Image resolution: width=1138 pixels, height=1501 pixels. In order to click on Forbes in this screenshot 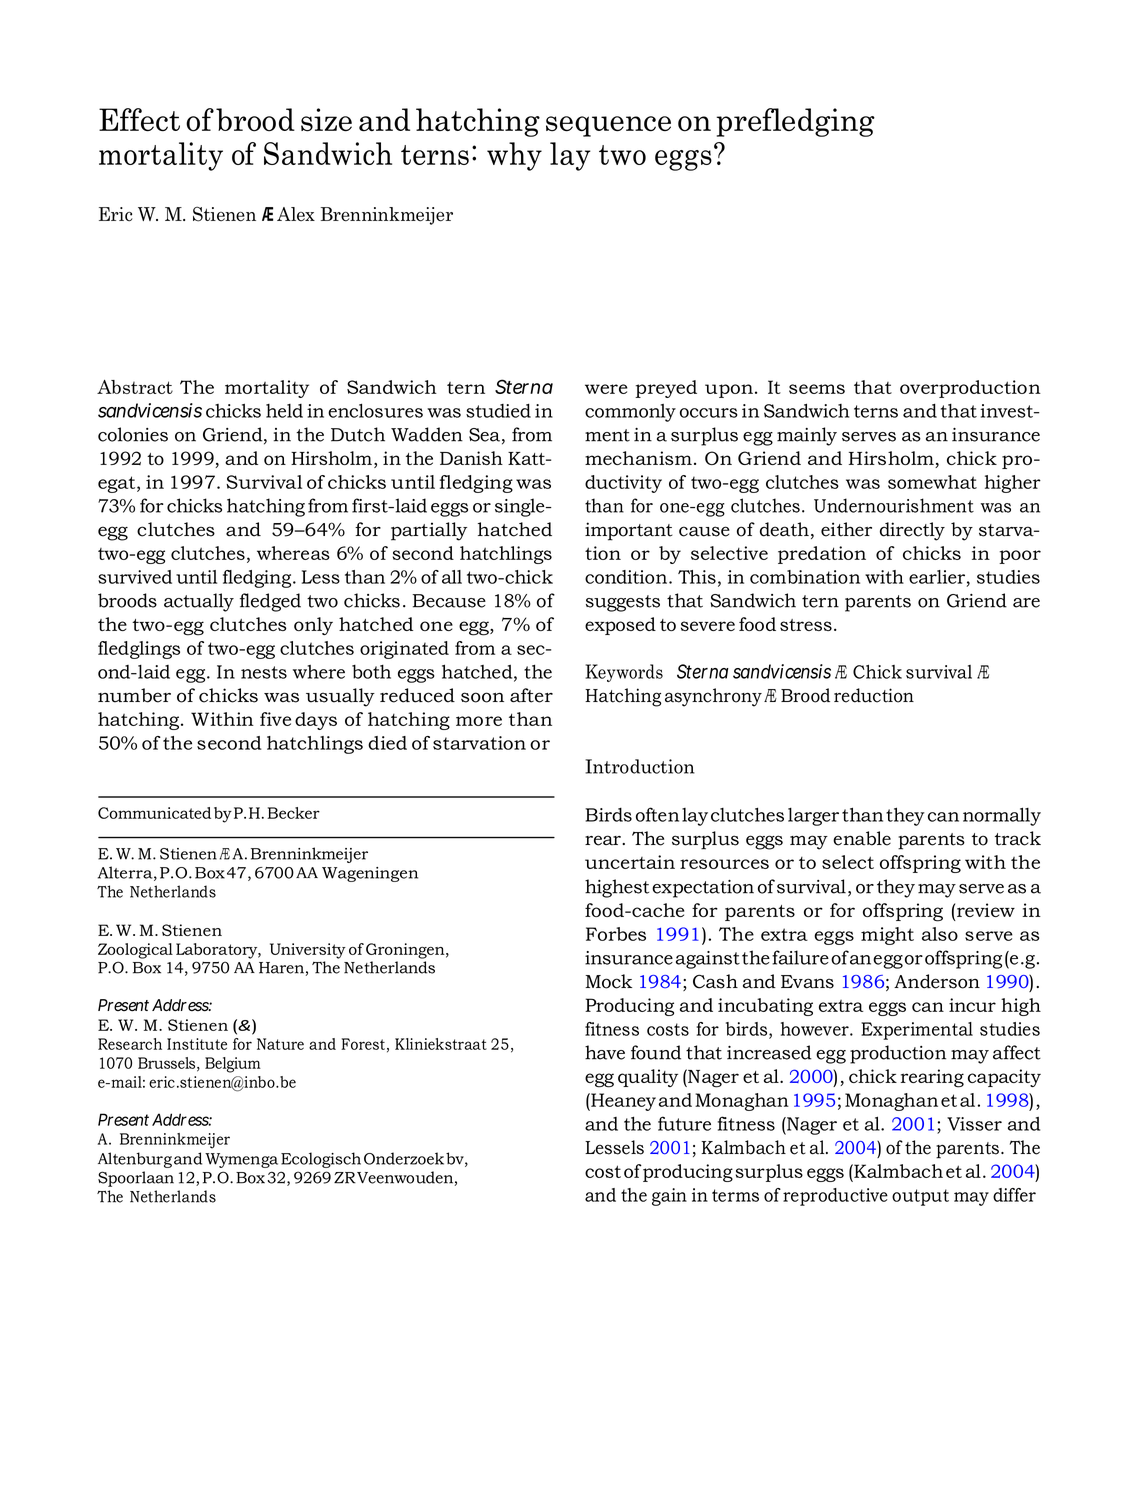, I will do `click(616, 934)`.
